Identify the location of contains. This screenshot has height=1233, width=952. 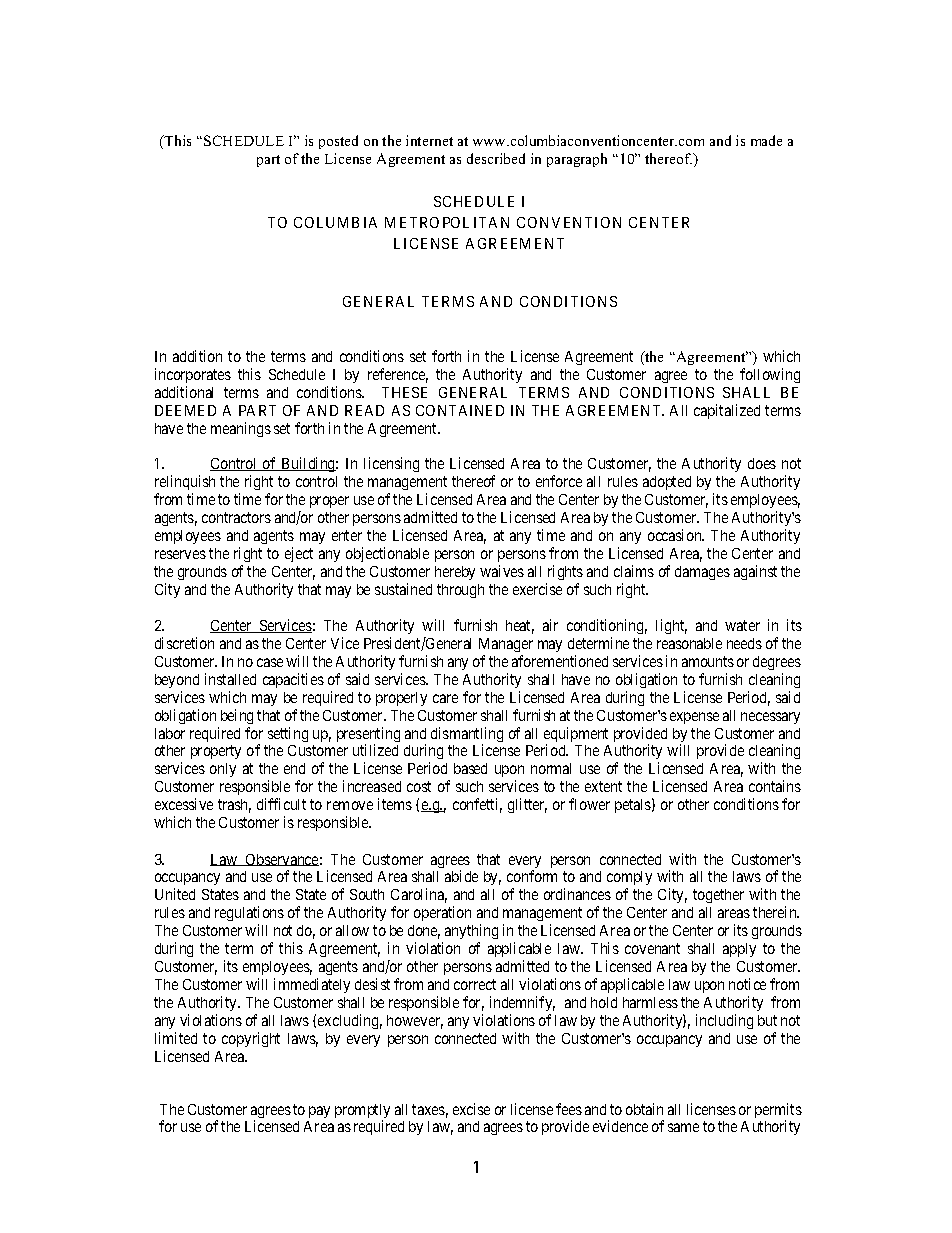
(775, 786).
